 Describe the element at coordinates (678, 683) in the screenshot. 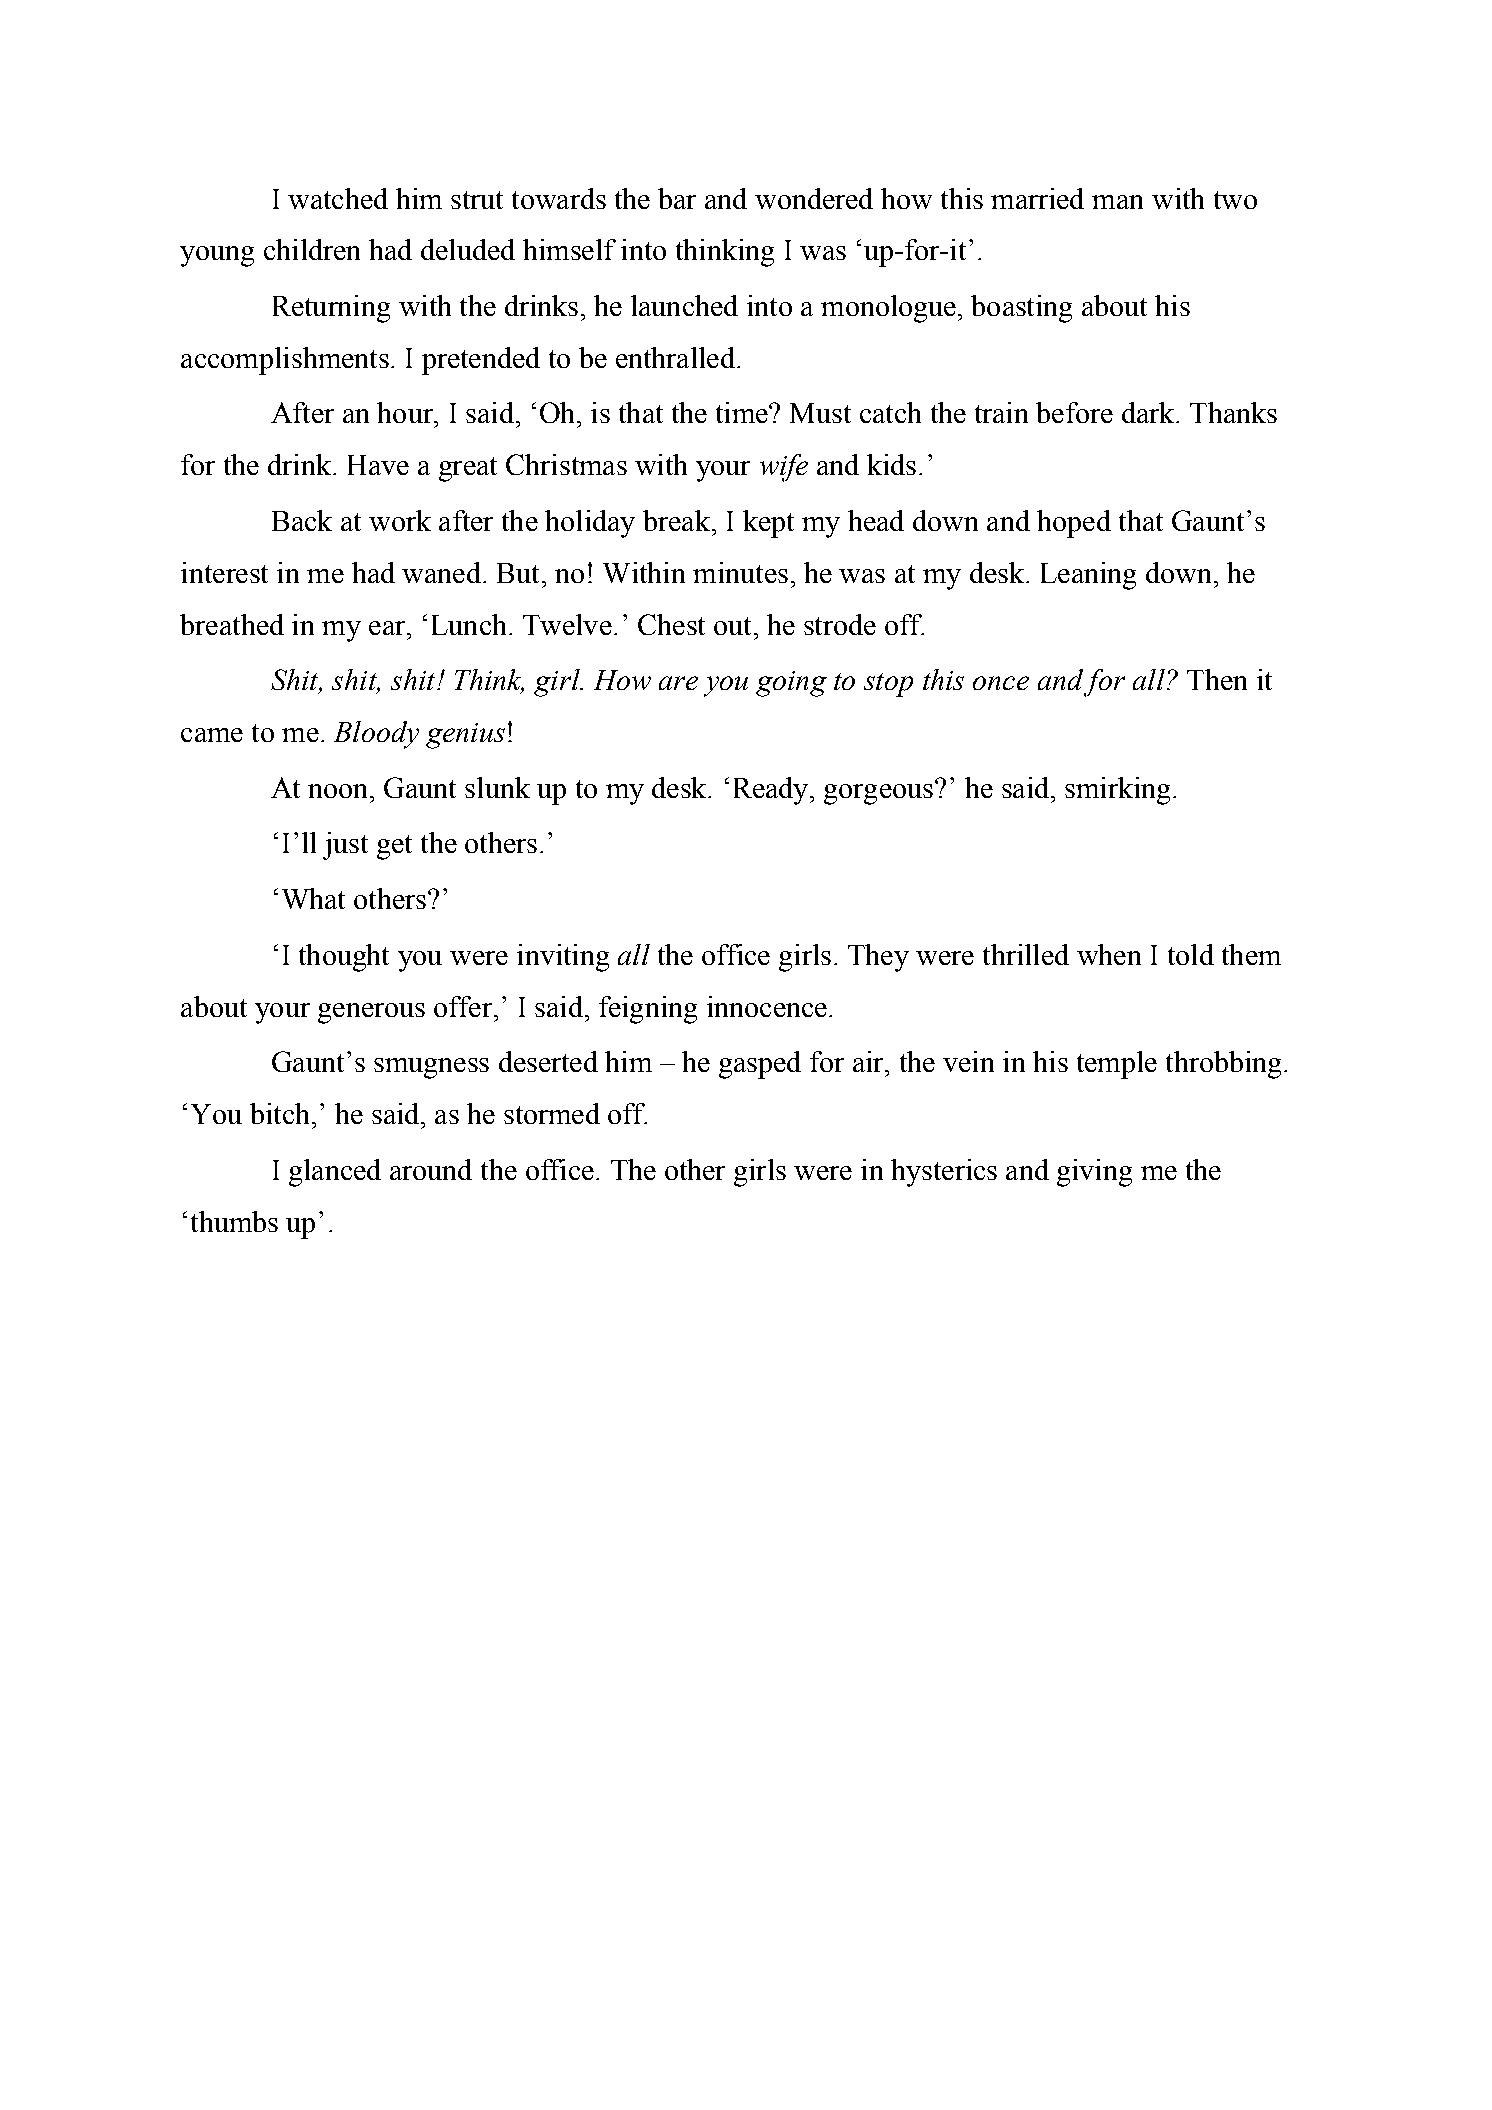

I see `are` at that location.
